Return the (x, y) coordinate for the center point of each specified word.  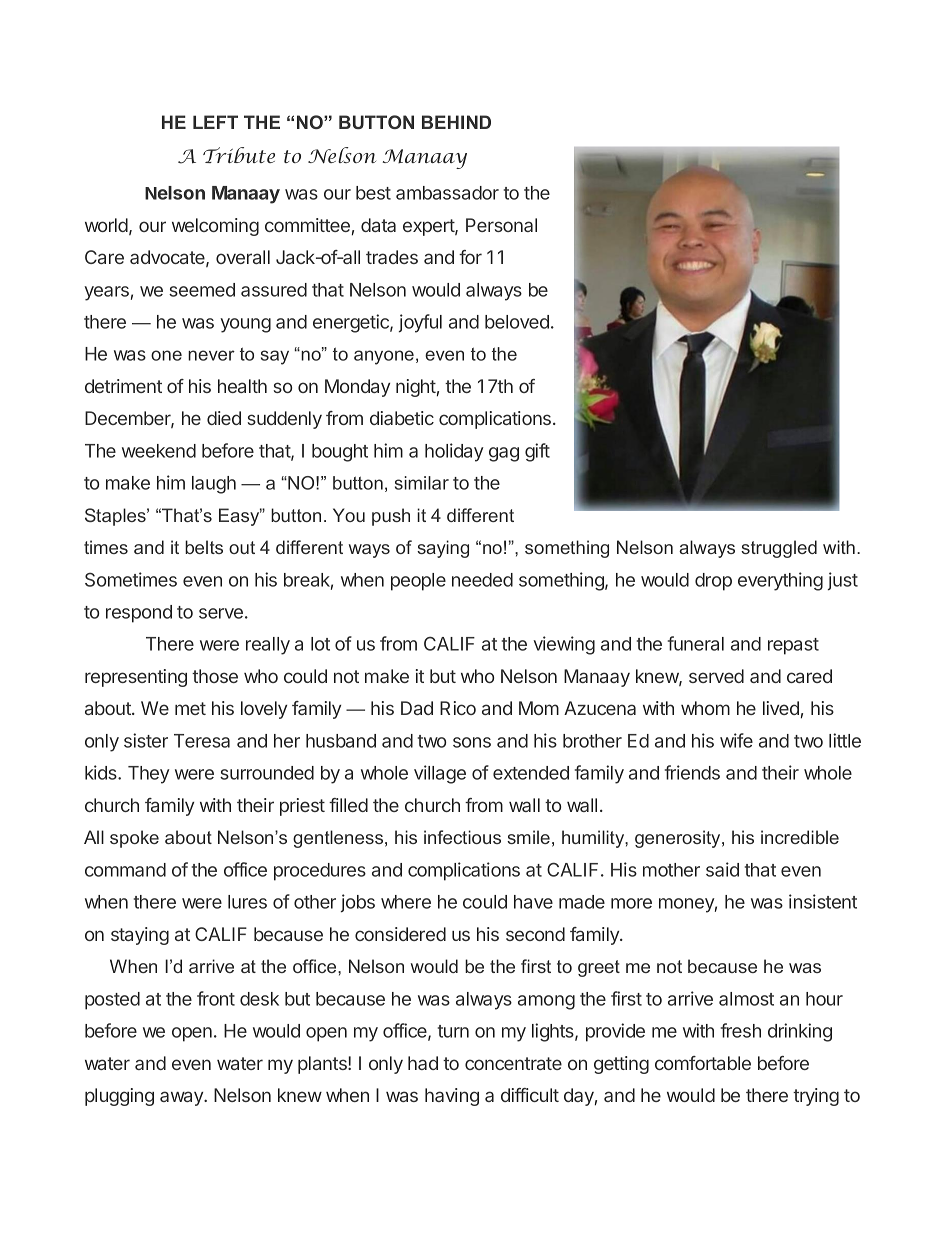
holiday (454, 452)
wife (736, 740)
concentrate (513, 1063)
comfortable (703, 1063)
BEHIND (456, 122)
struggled (779, 549)
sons (472, 742)
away (182, 1098)
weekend (159, 451)
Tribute (239, 155)
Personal (501, 225)
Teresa (202, 741)
